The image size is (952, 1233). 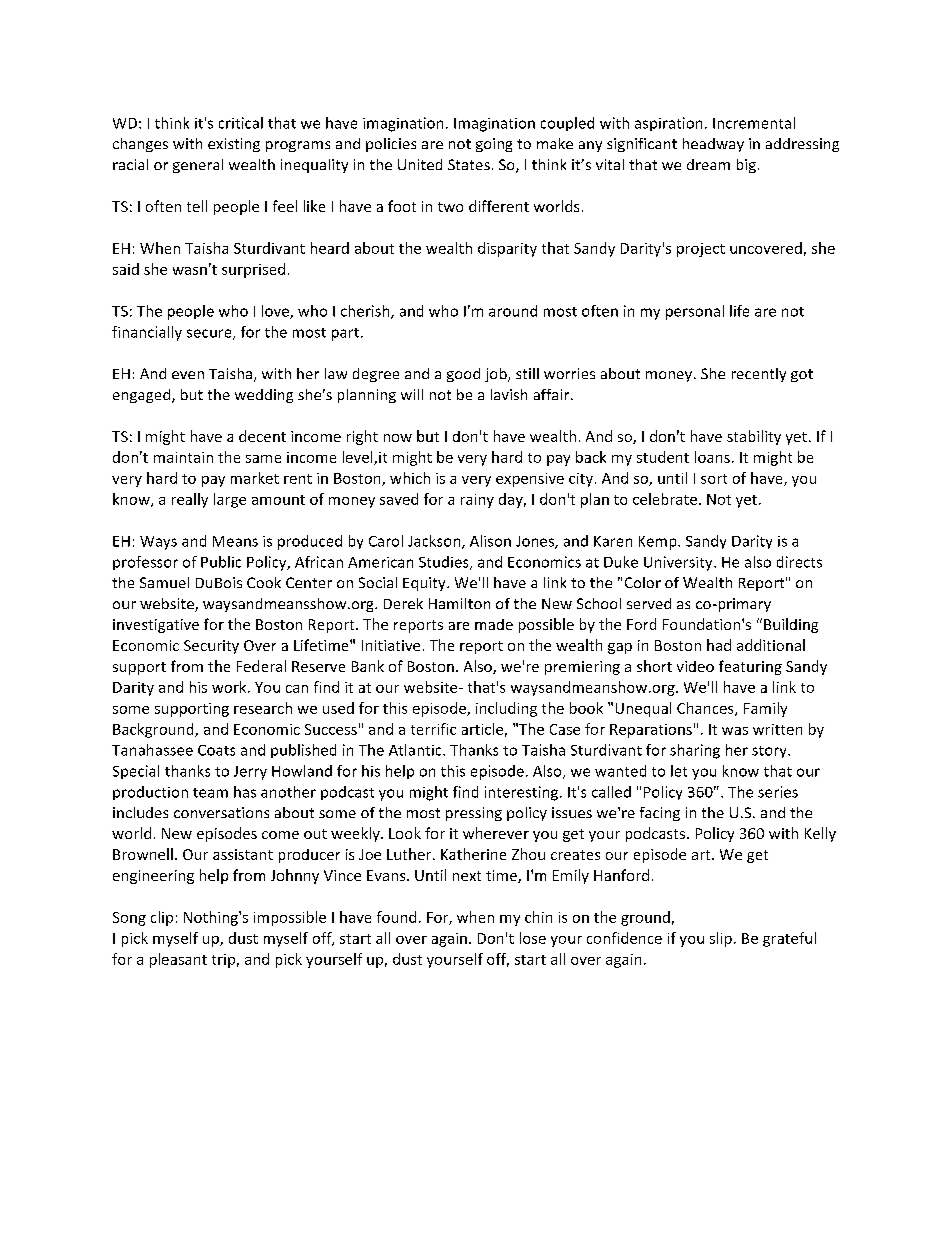 I want to click on Alison, so click(x=490, y=541).
